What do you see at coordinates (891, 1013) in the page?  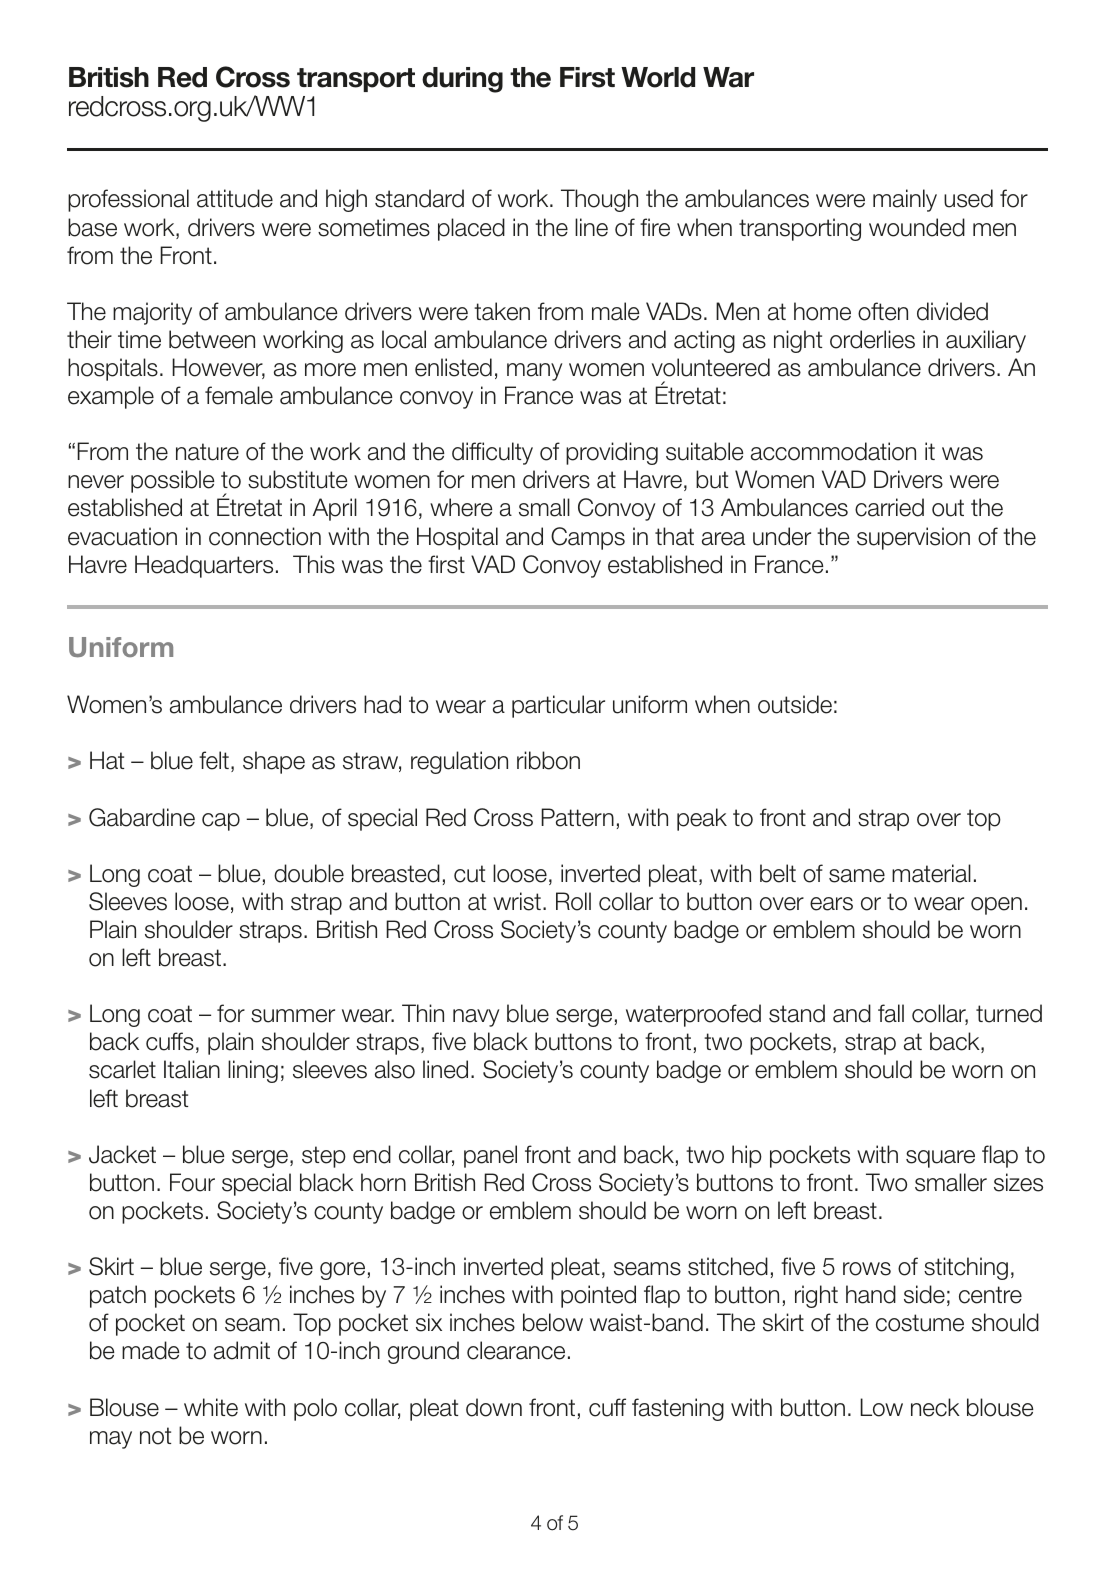 I see `fall` at bounding box center [891, 1013].
